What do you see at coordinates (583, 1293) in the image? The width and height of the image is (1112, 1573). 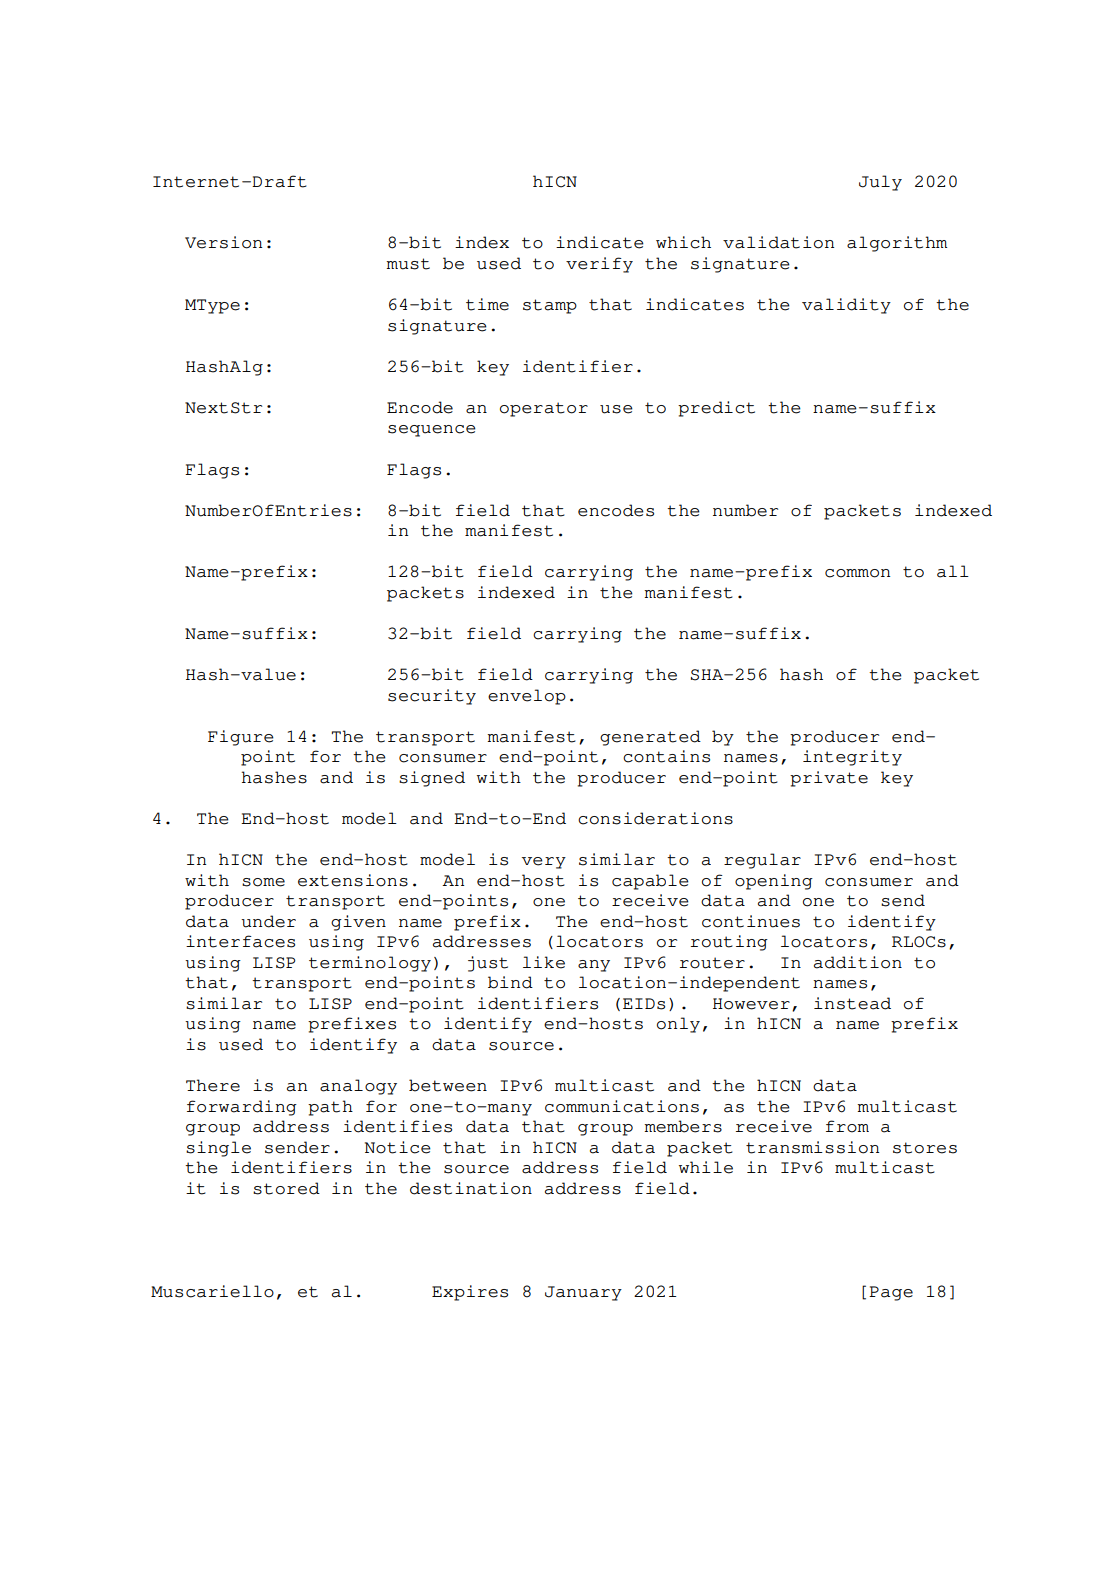 I see `January` at bounding box center [583, 1293].
